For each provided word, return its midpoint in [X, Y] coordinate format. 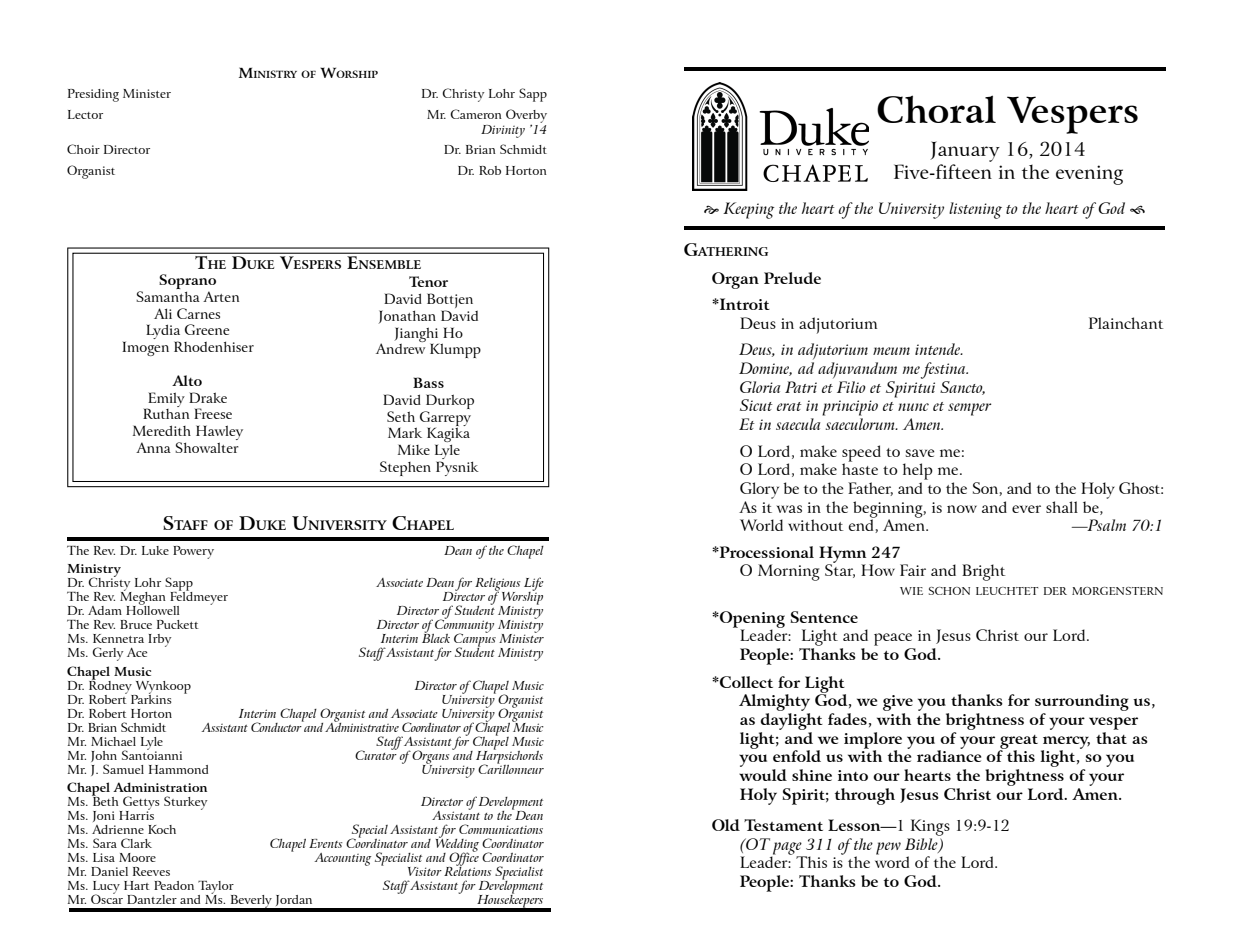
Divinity [503, 131]
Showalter [207, 447]
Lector [85, 114]
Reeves [151, 871]
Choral [936, 109]
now [962, 509]
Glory [759, 490]
